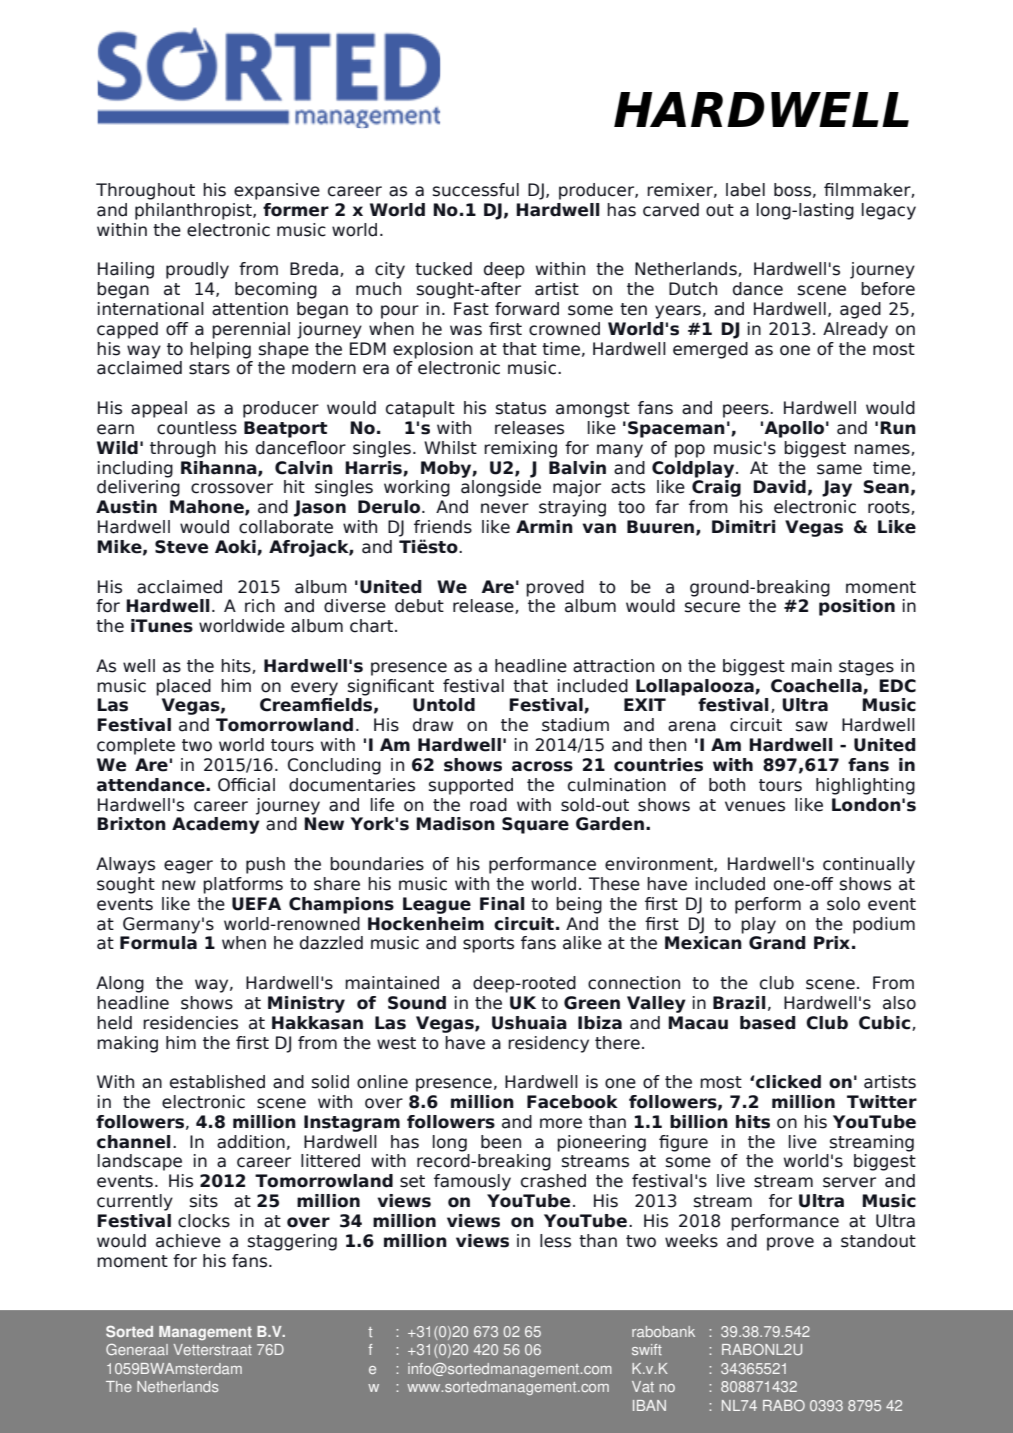 This screenshot has height=1433, width=1013. I want to click on label, so click(745, 190).
